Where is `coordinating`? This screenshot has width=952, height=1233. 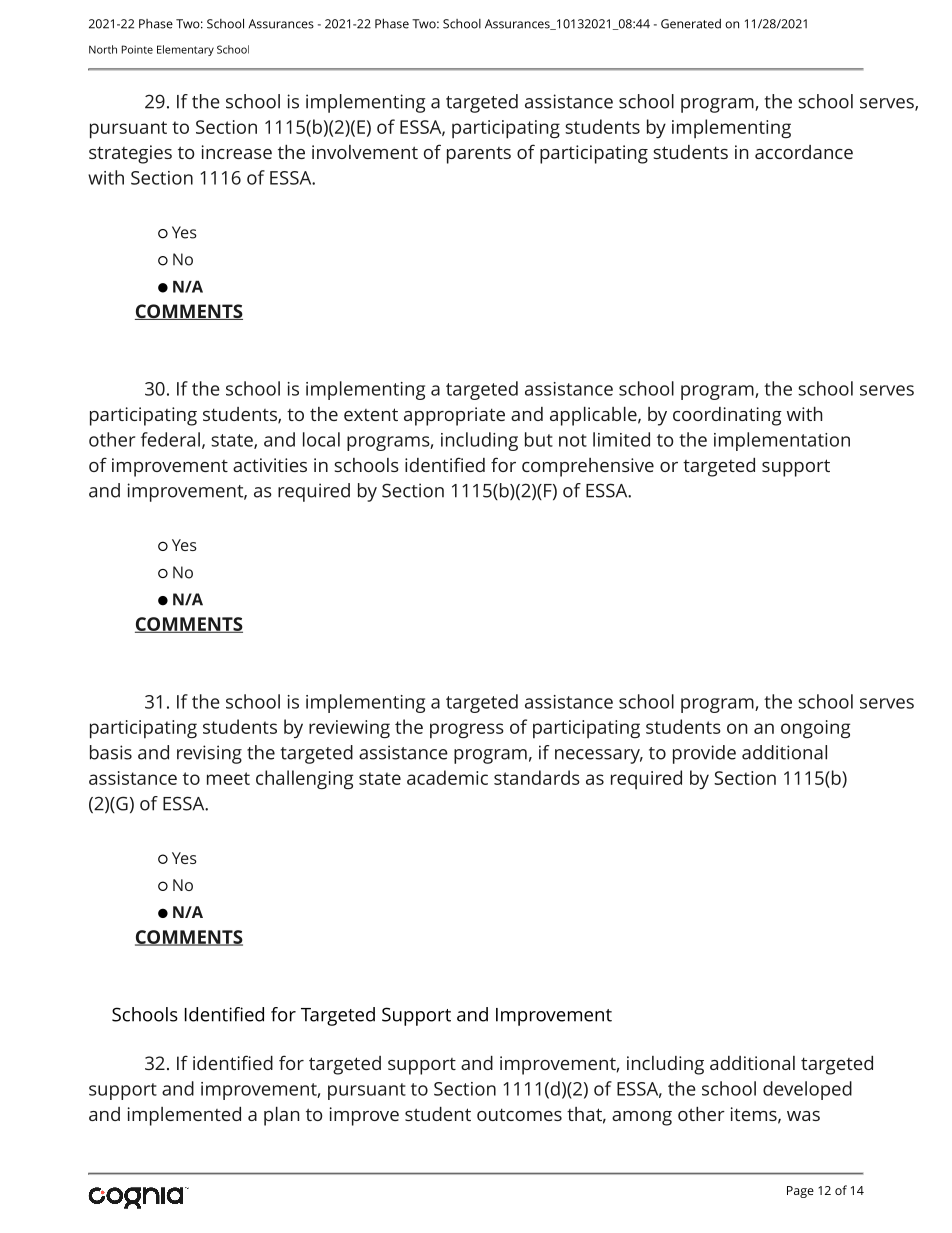
coordinating is located at coordinates (727, 416).
